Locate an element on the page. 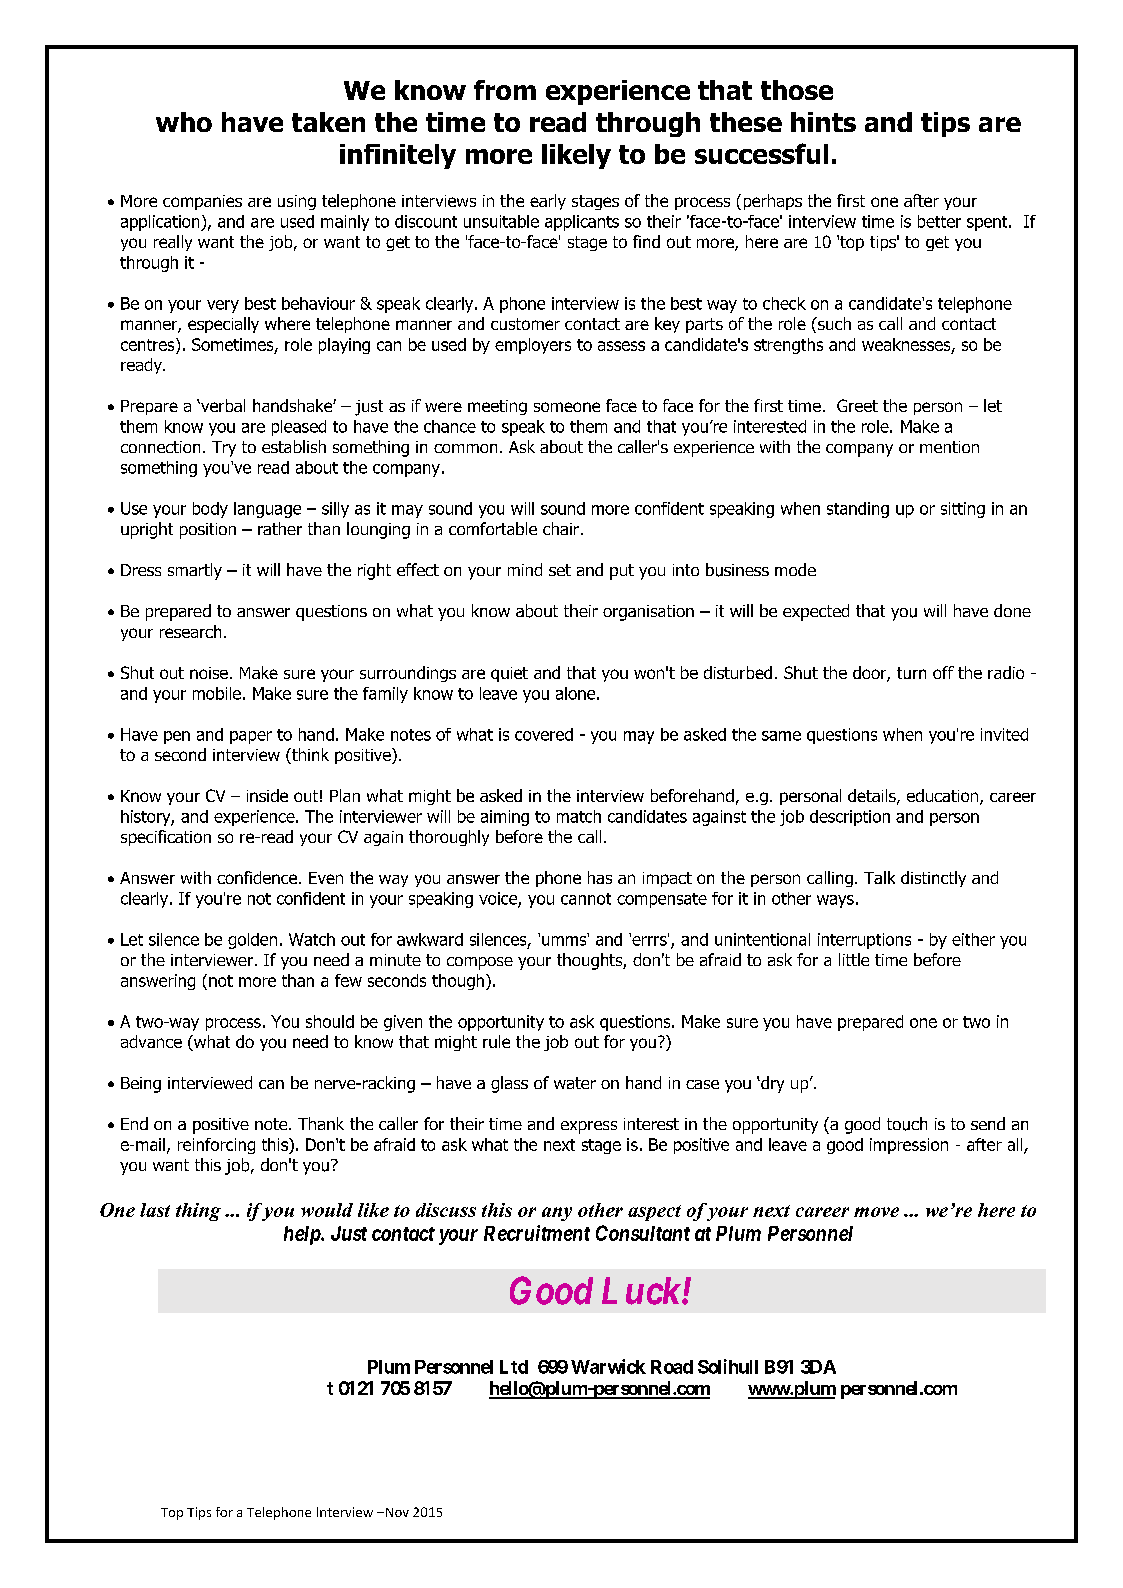 Image resolution: width=1123 pixels, height=1588 pixels. little is located at coordinates (854, 959).
